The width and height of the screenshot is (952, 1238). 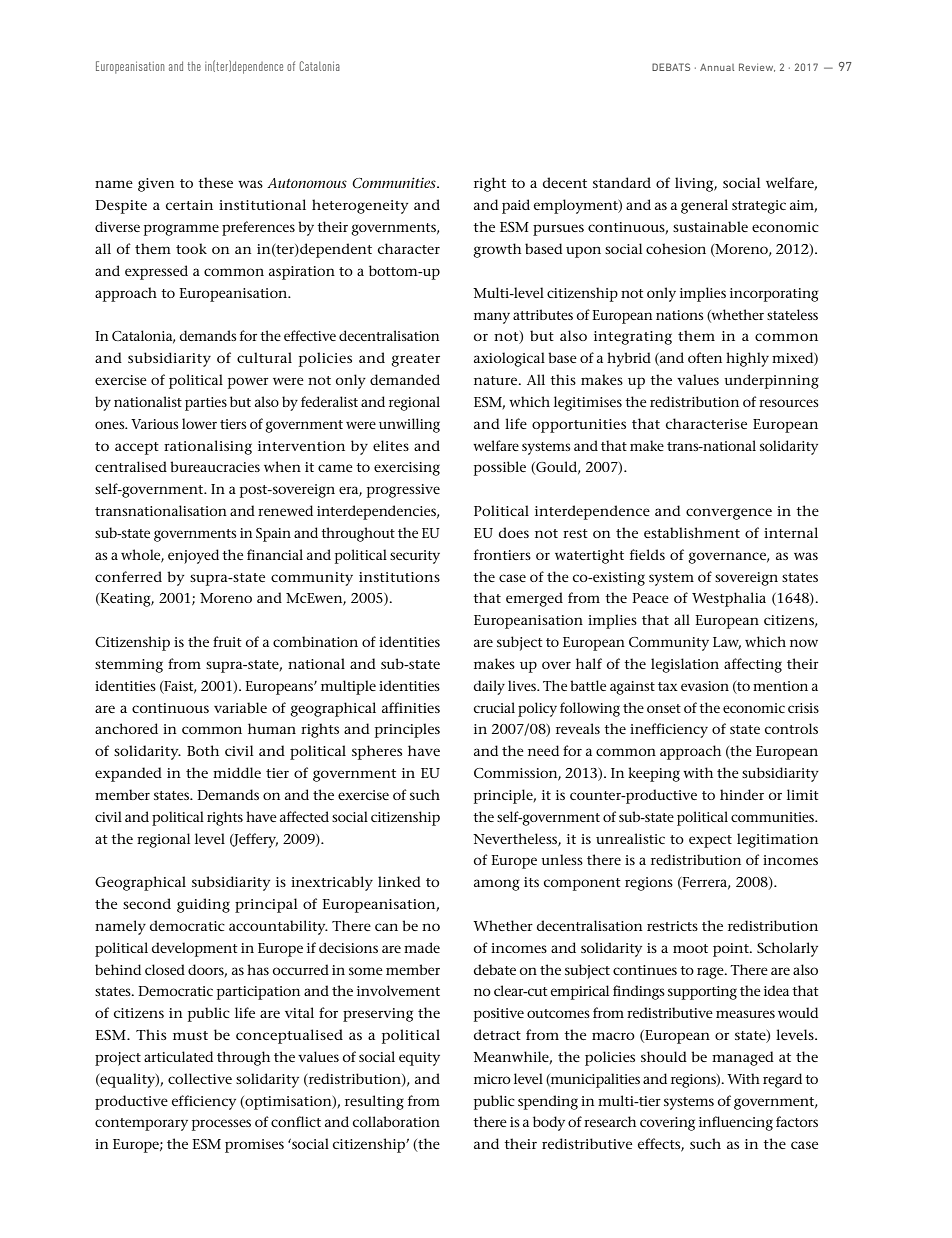 What do you see at coordinates (409, 425) in the screenshot?
I see `unwilling` at bounding box center [409, 425].
